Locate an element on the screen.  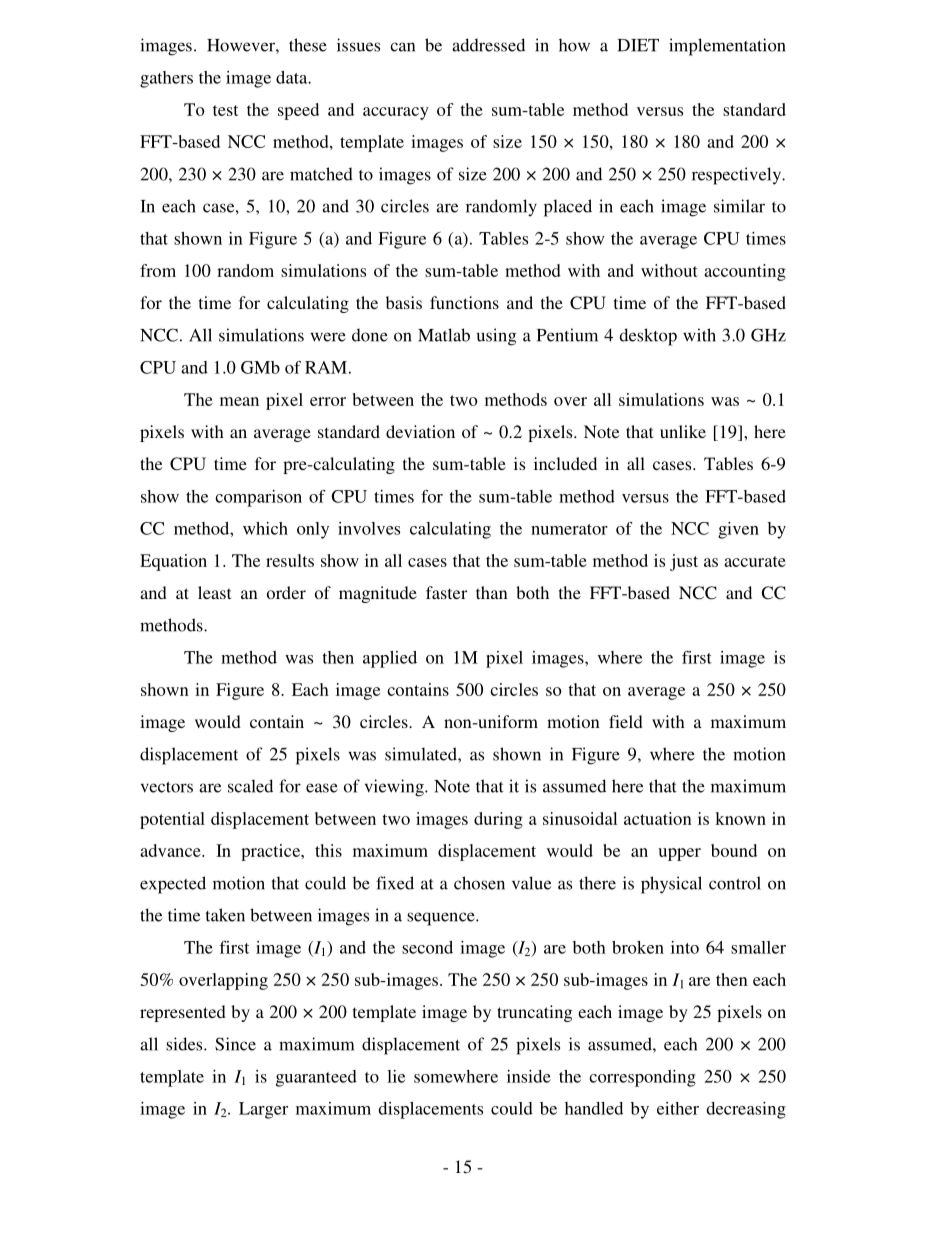
during is located at coordinates (498, 820).
